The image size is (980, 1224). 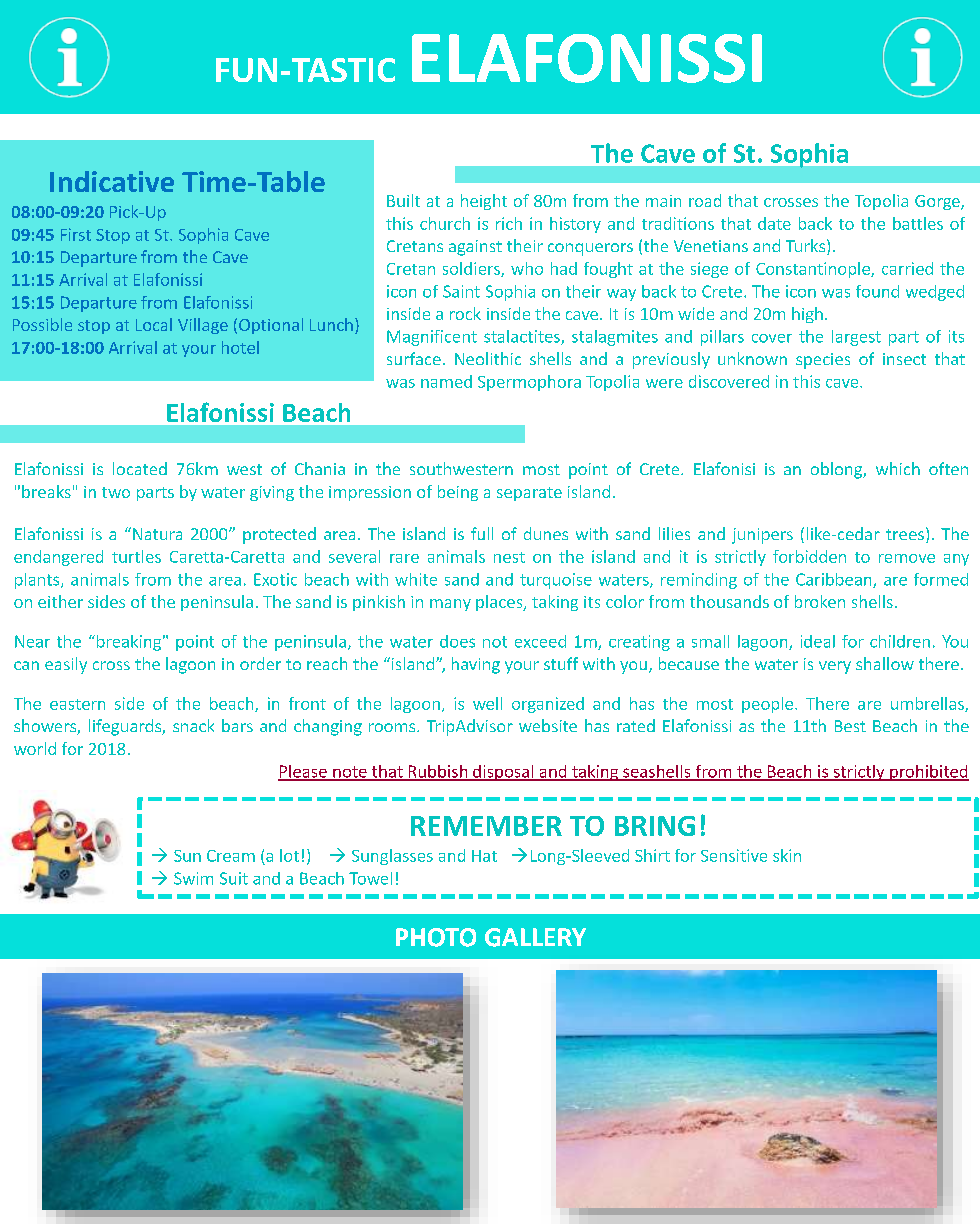 What do you see at coordinates (140, 468) in the screenshot?
I see `located` at bounding box center [140, 468].
